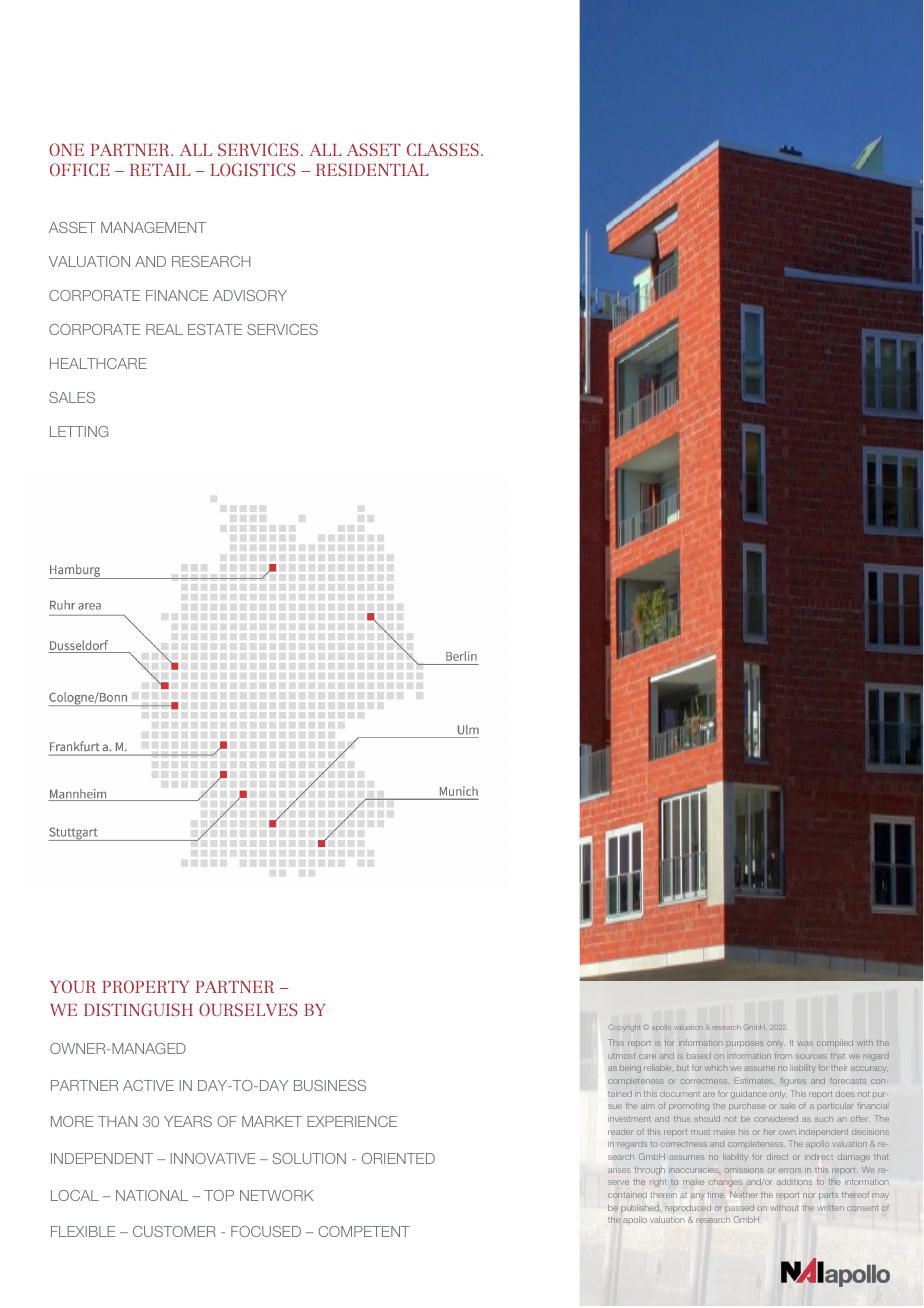  What do you see at coordinates (215, 329) in the page?
I see `ESTATE` at bounding box center [215, 329].
